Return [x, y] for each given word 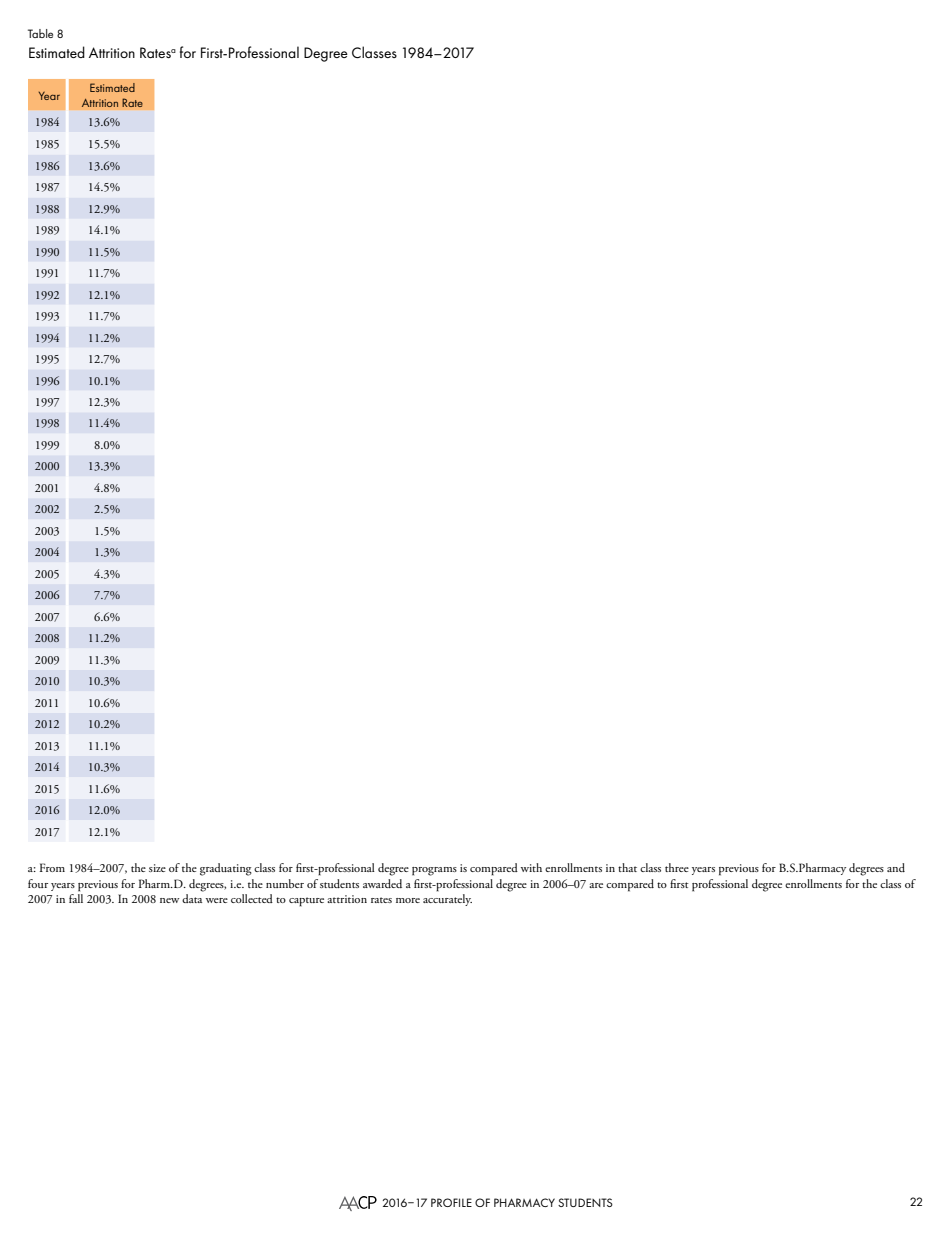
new [169, 900]
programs [434, 871]
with [531, 867]
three [677, 867]
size [157, 868]
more [408, 900]
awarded [382, 883]
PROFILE [451, 1202]
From [52, 867]
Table [40, 33]
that [627, 867]
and [896, 867]
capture [306, 902]
